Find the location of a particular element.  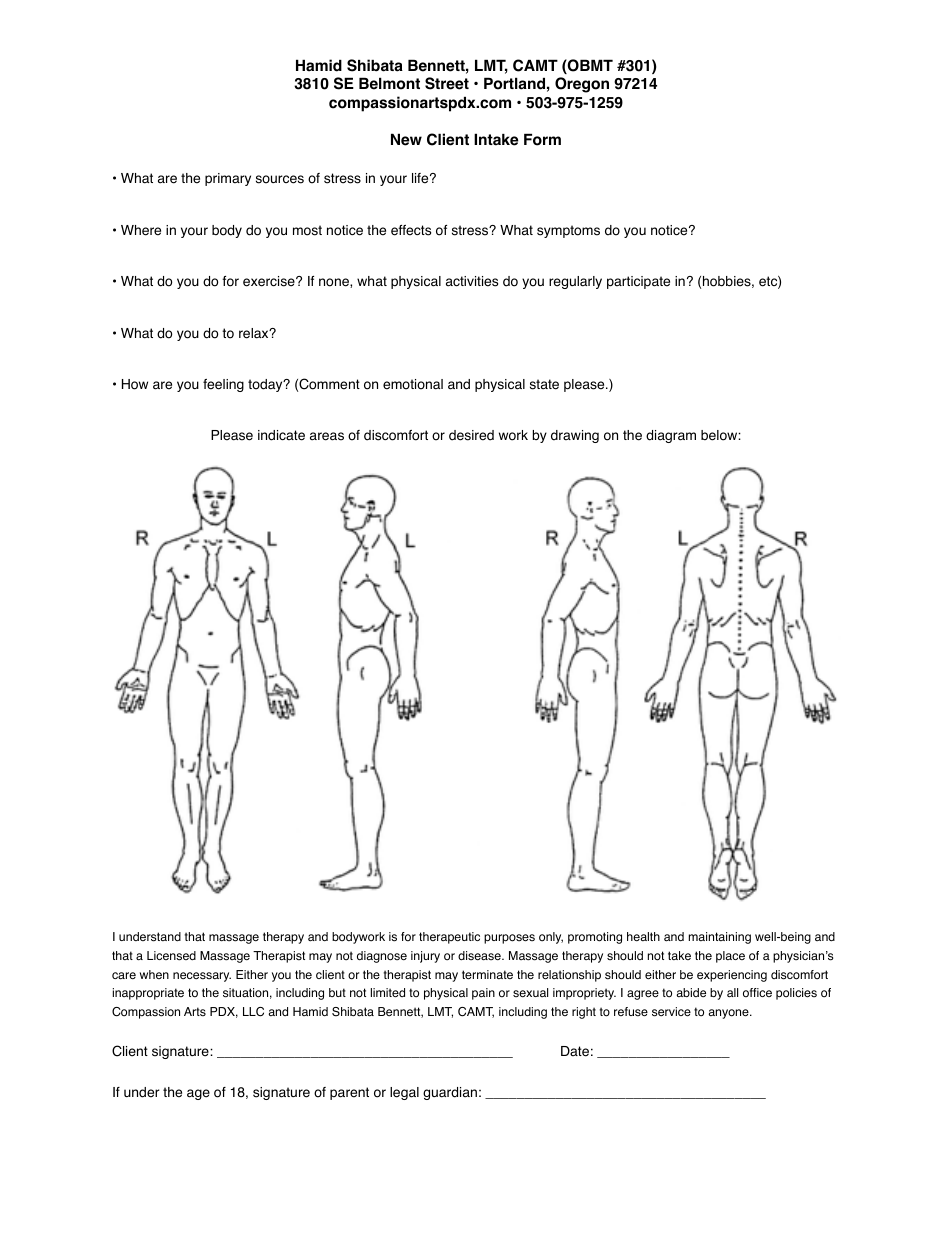

Street is located at coordinates (447, 83).
